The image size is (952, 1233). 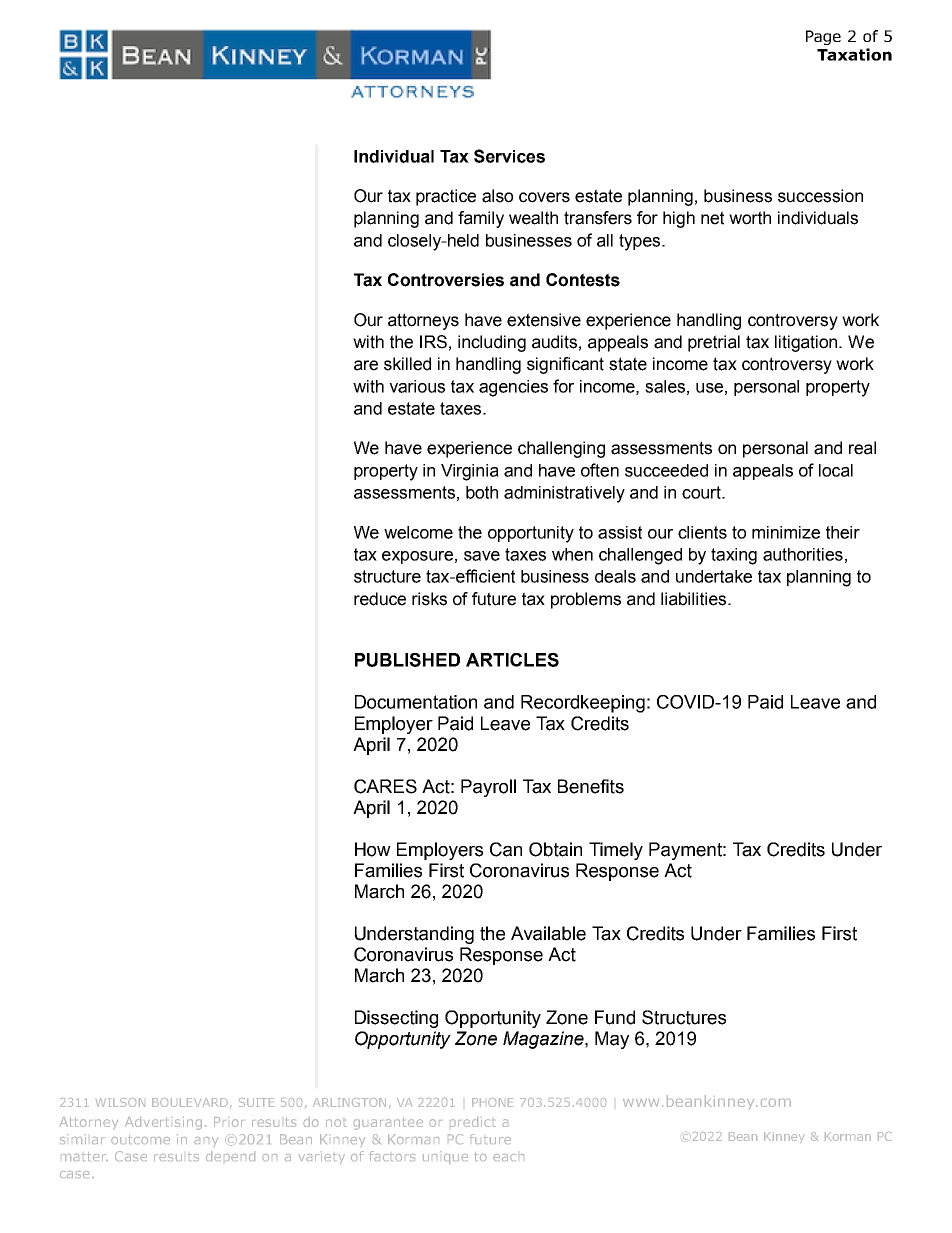 I want to click on reduce, so click(x=380, y=599).
